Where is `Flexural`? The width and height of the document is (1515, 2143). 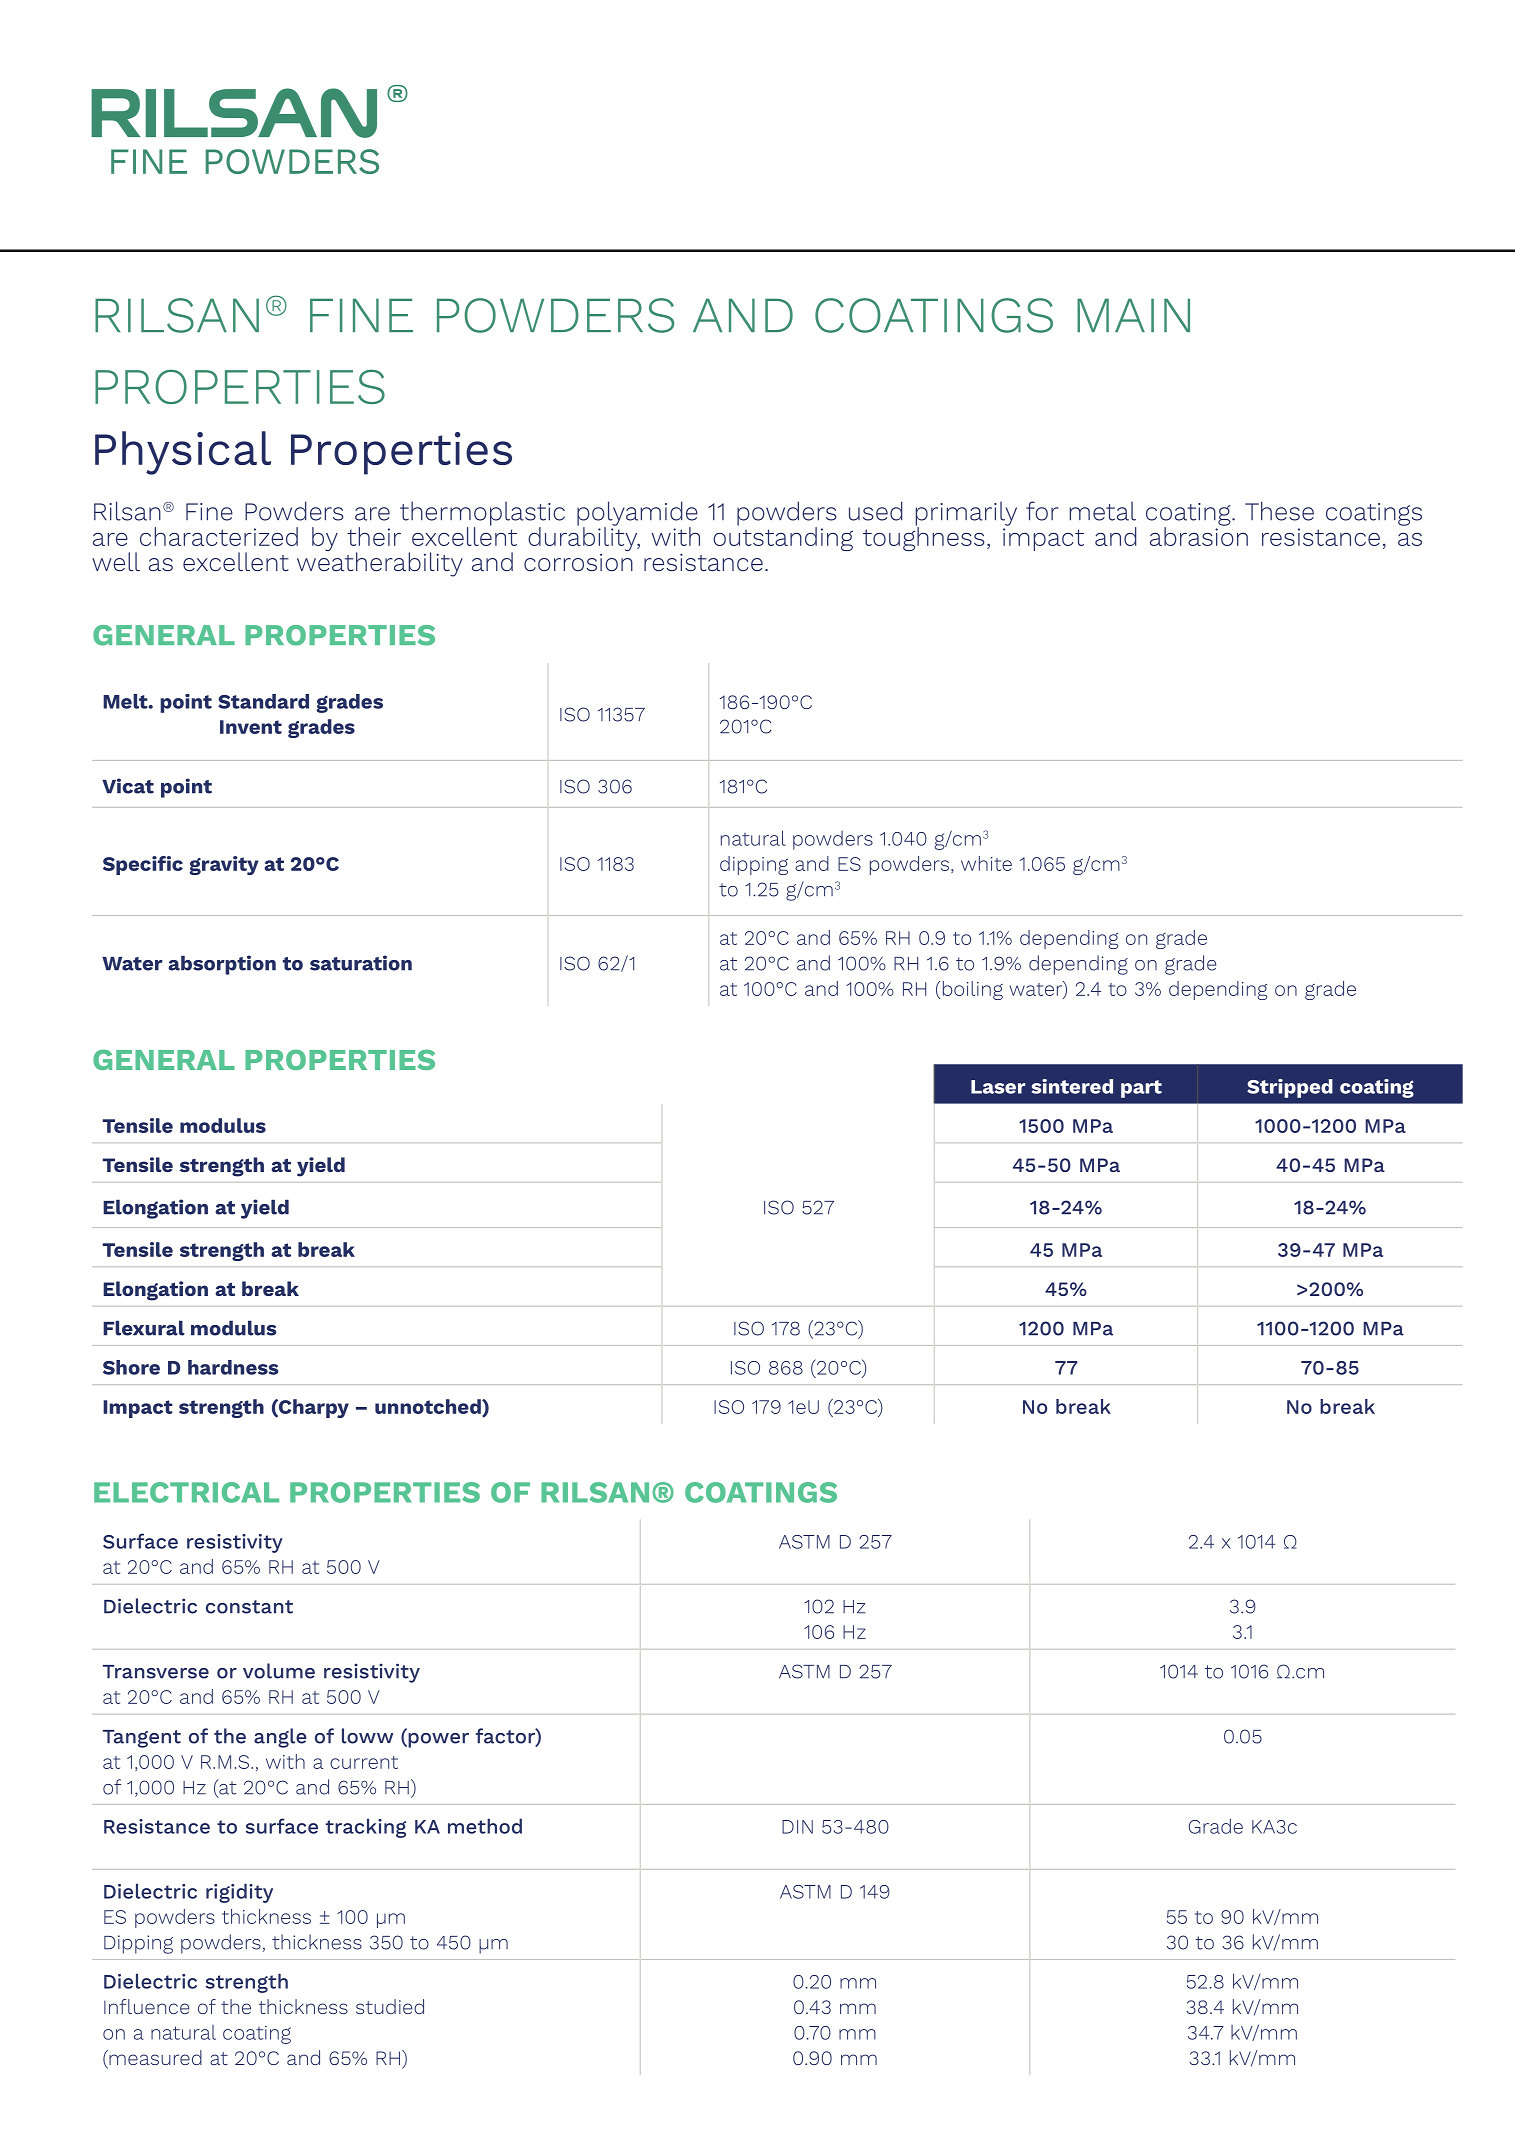 Flexural is located at coordinates (144, 1328).
